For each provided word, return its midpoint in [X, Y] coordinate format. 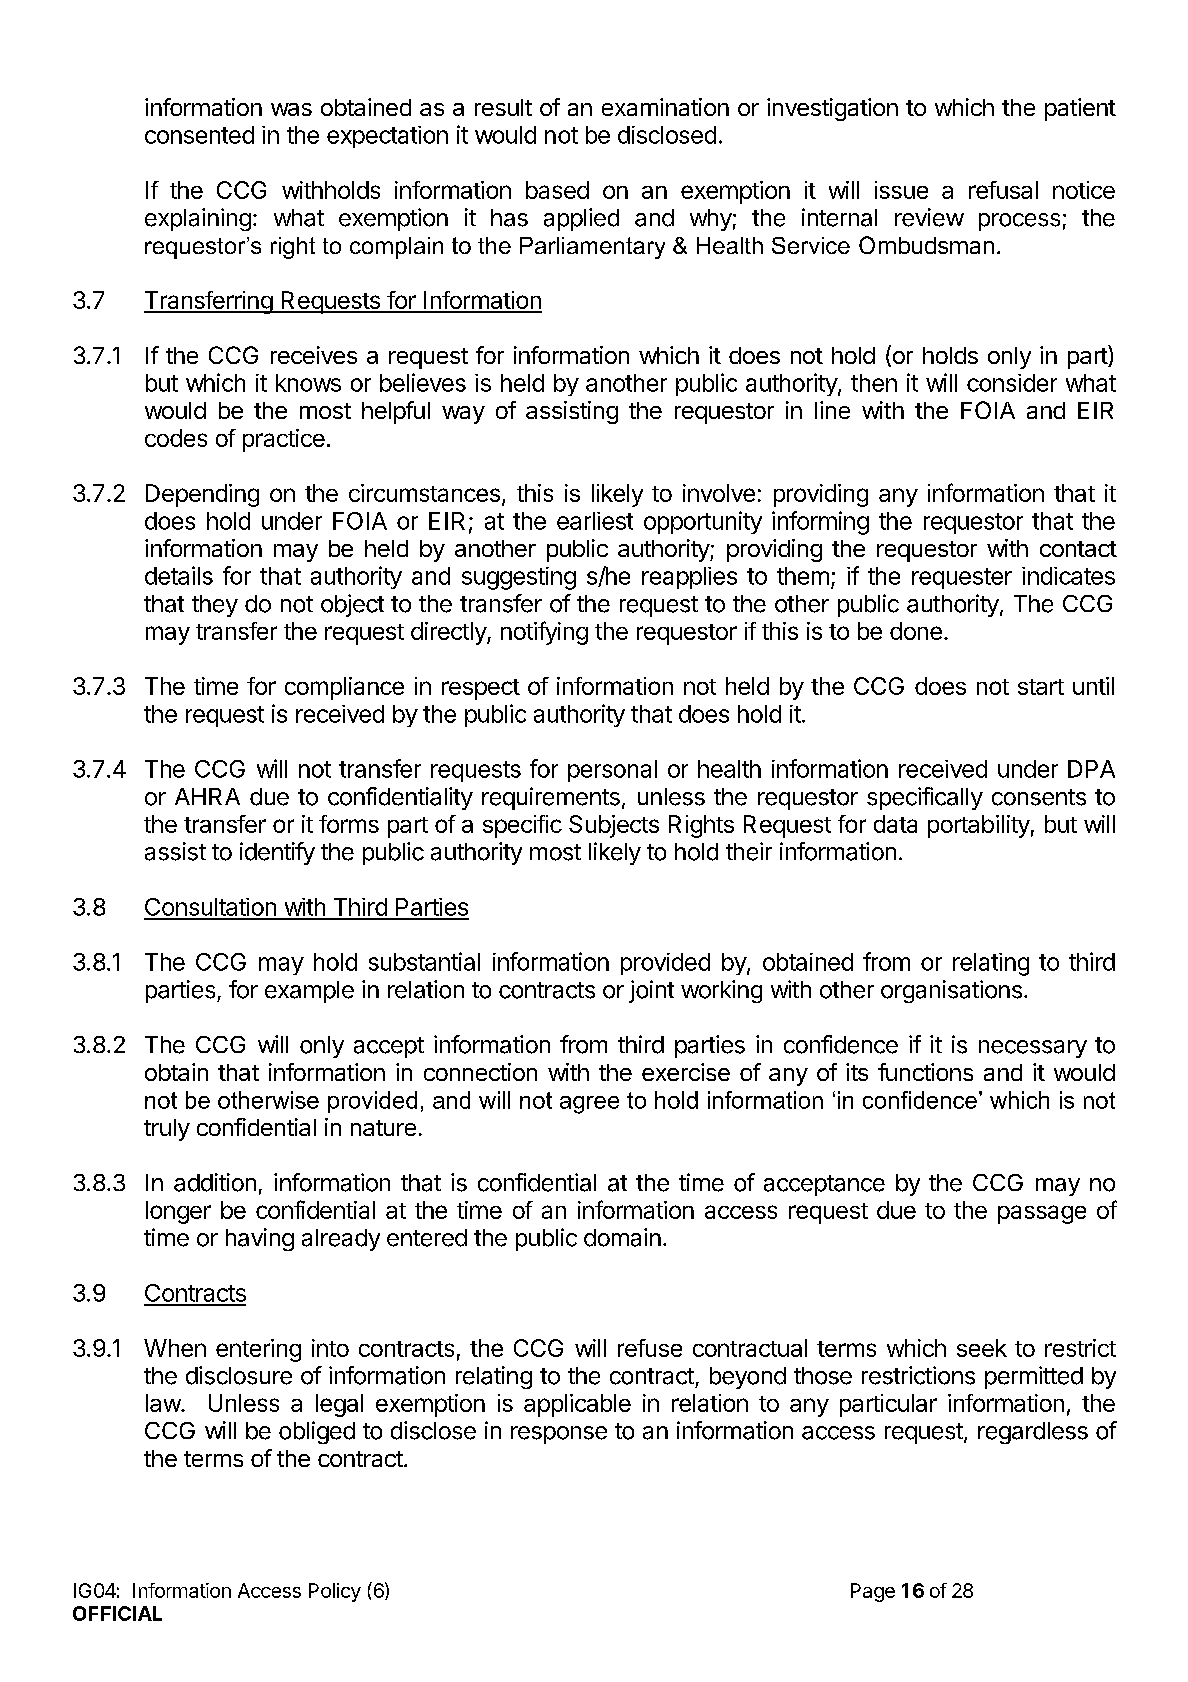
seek [982, 1348]
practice [284, 440]
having [260, 1239]
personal [612, 771]
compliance [344, 688]
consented [199, 135]
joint [651, 991]
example [309, 992]
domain [622, 1237]
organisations [951, 991]
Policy [335, 1592]
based [557, 190]
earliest [595, 521]
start [1041, 687]
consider [1012, 383]
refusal [1003, 190]
